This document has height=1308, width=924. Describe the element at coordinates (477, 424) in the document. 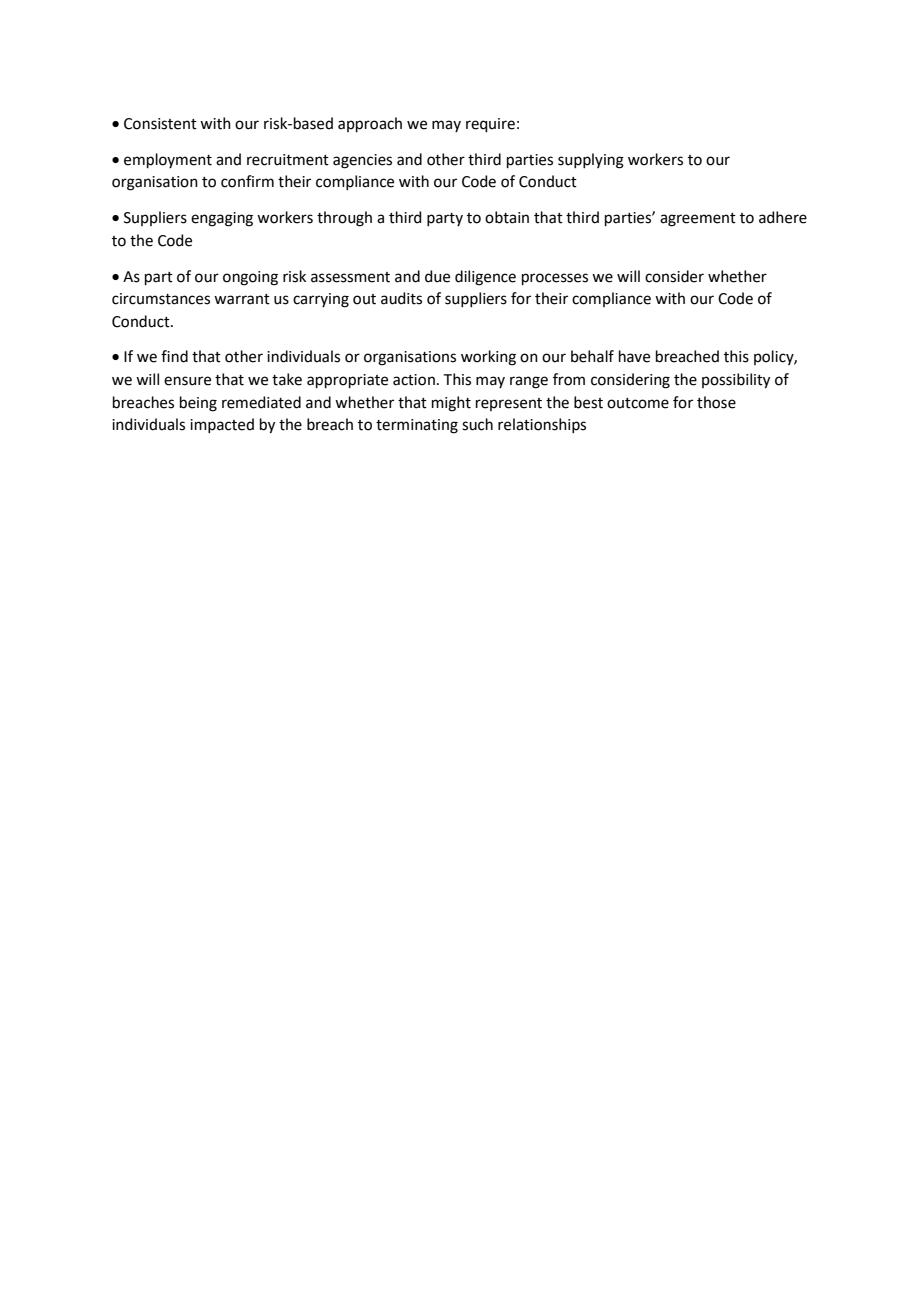

I see `such` at that location.
